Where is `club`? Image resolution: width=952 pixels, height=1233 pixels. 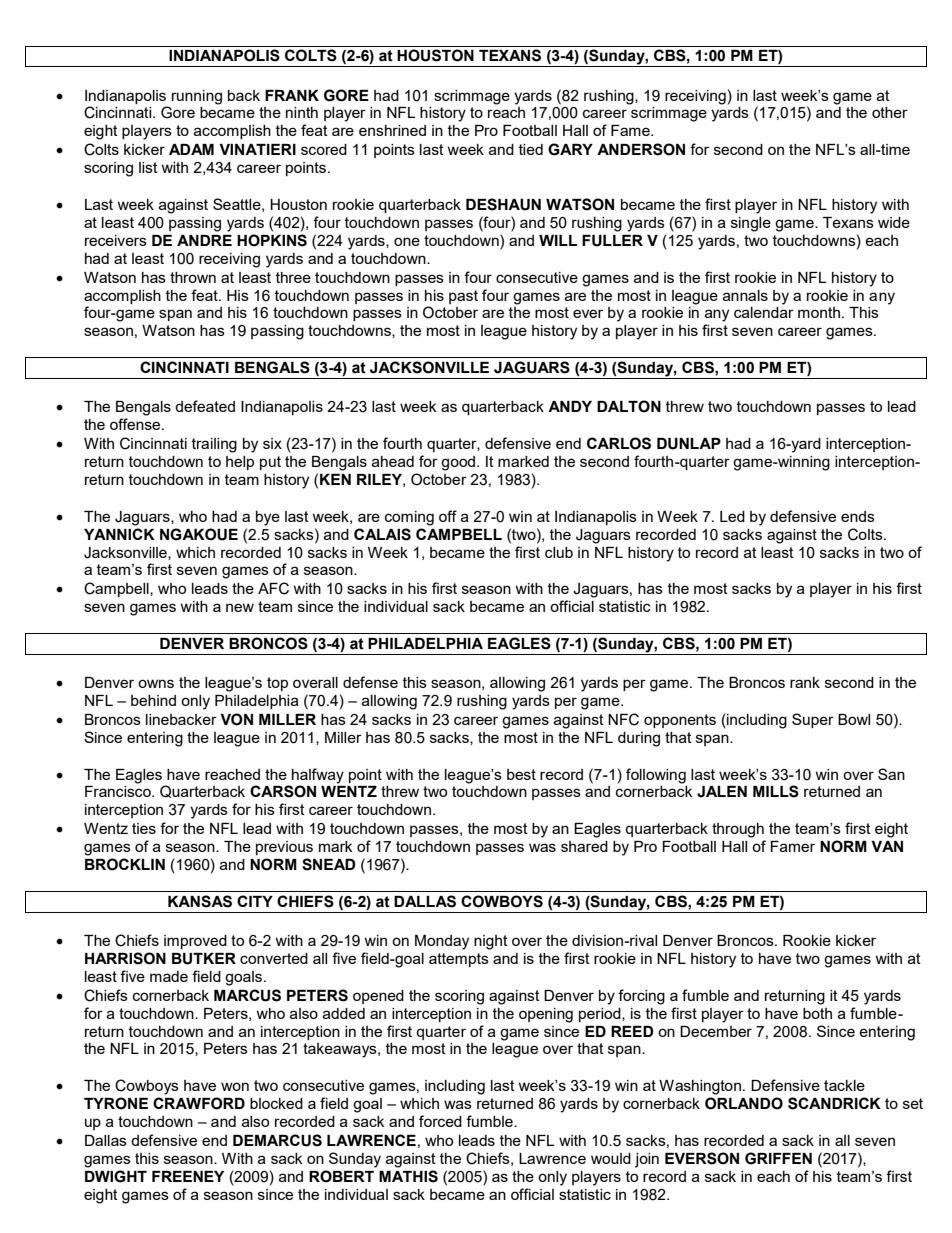 club is located at coordinates (559, 552).
